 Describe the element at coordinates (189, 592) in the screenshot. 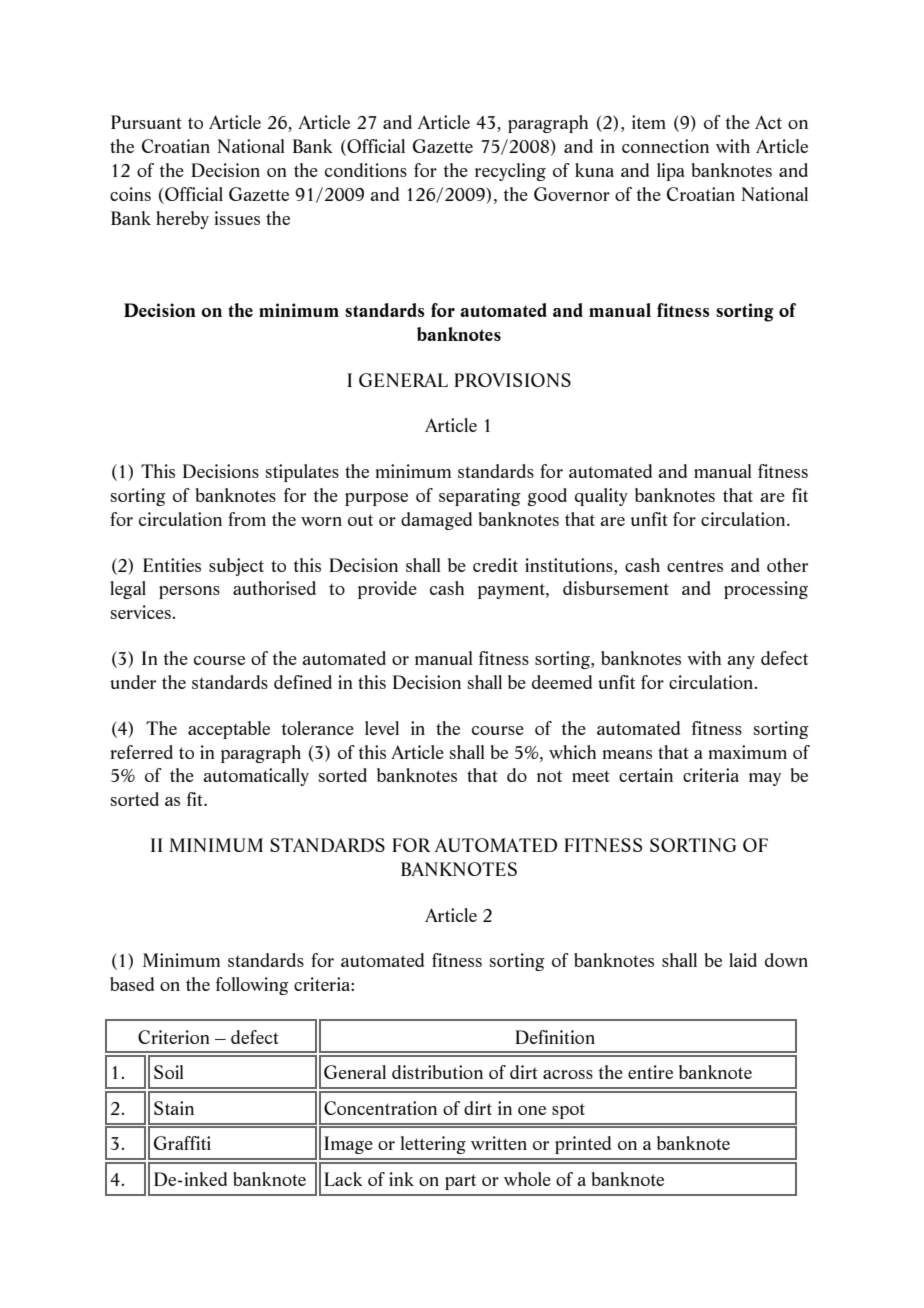

I see `persons` at that location.
